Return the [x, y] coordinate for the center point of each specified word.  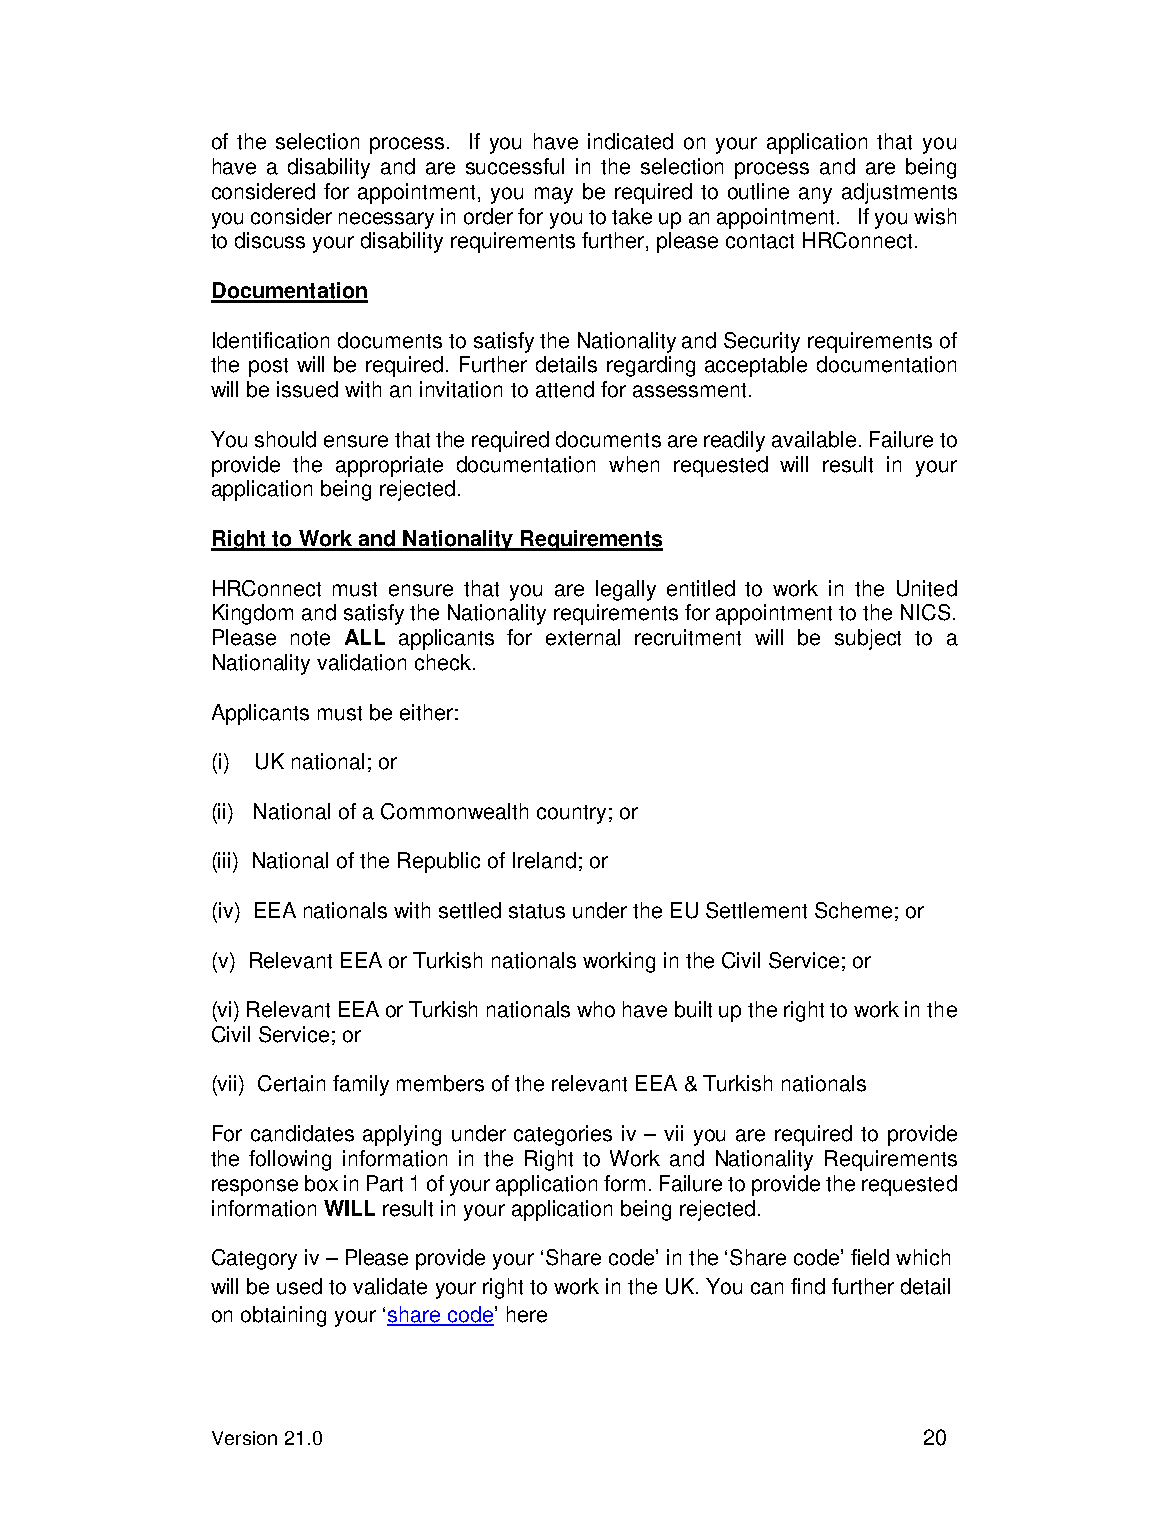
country [571, 814]
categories [563, 1135]
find [808, 1286]
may [554, 195]
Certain [291, 1083]
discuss [270, 240]
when [634, 464]
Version [244, 1438]
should [285, 439]
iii [226, 860]
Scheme [853, 910]
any [815, 195]
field [870, 1257]
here [527, 1314]
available [814, 439]
